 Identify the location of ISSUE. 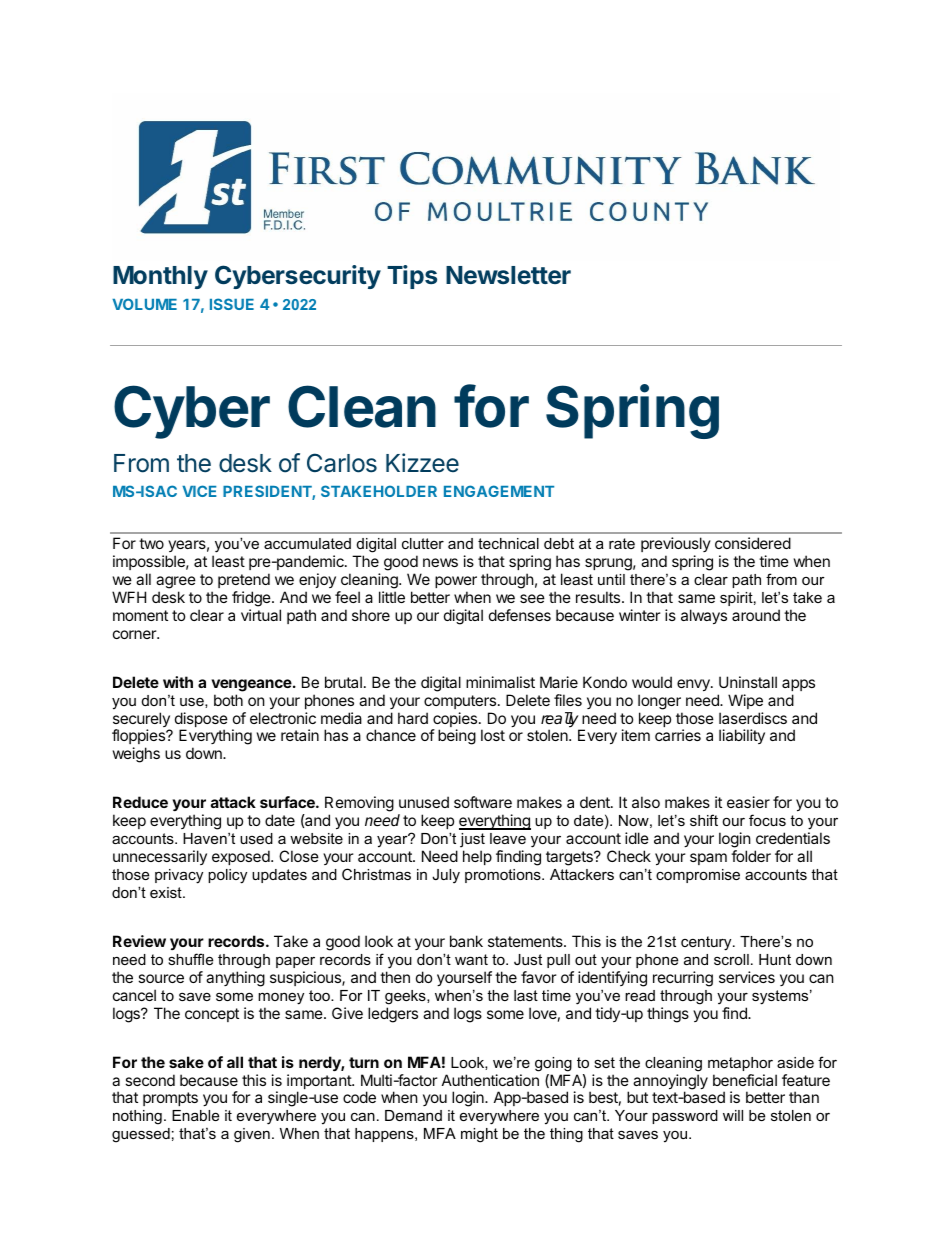
(232, 304).
